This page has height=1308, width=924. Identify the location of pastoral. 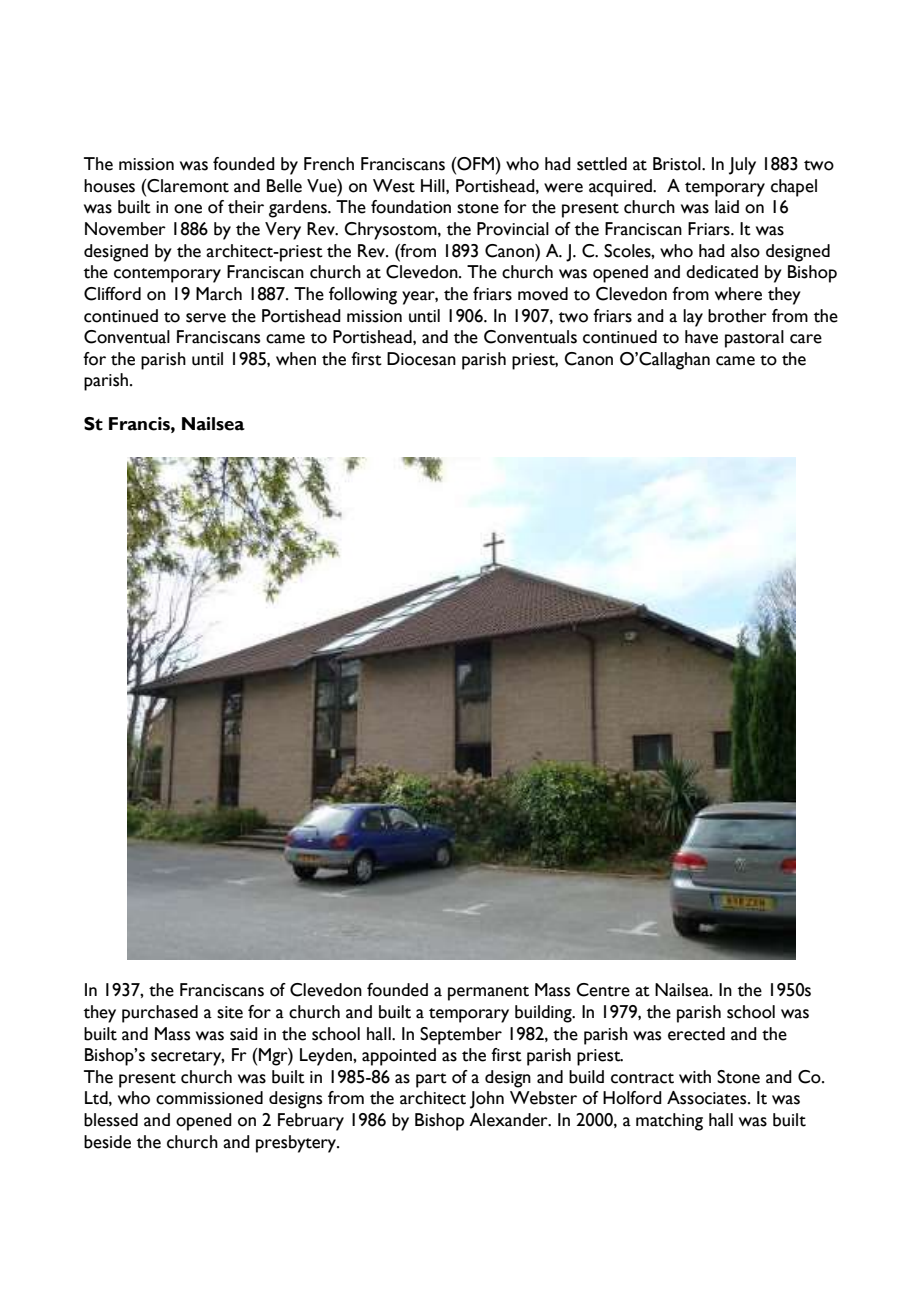
(754, 339).
